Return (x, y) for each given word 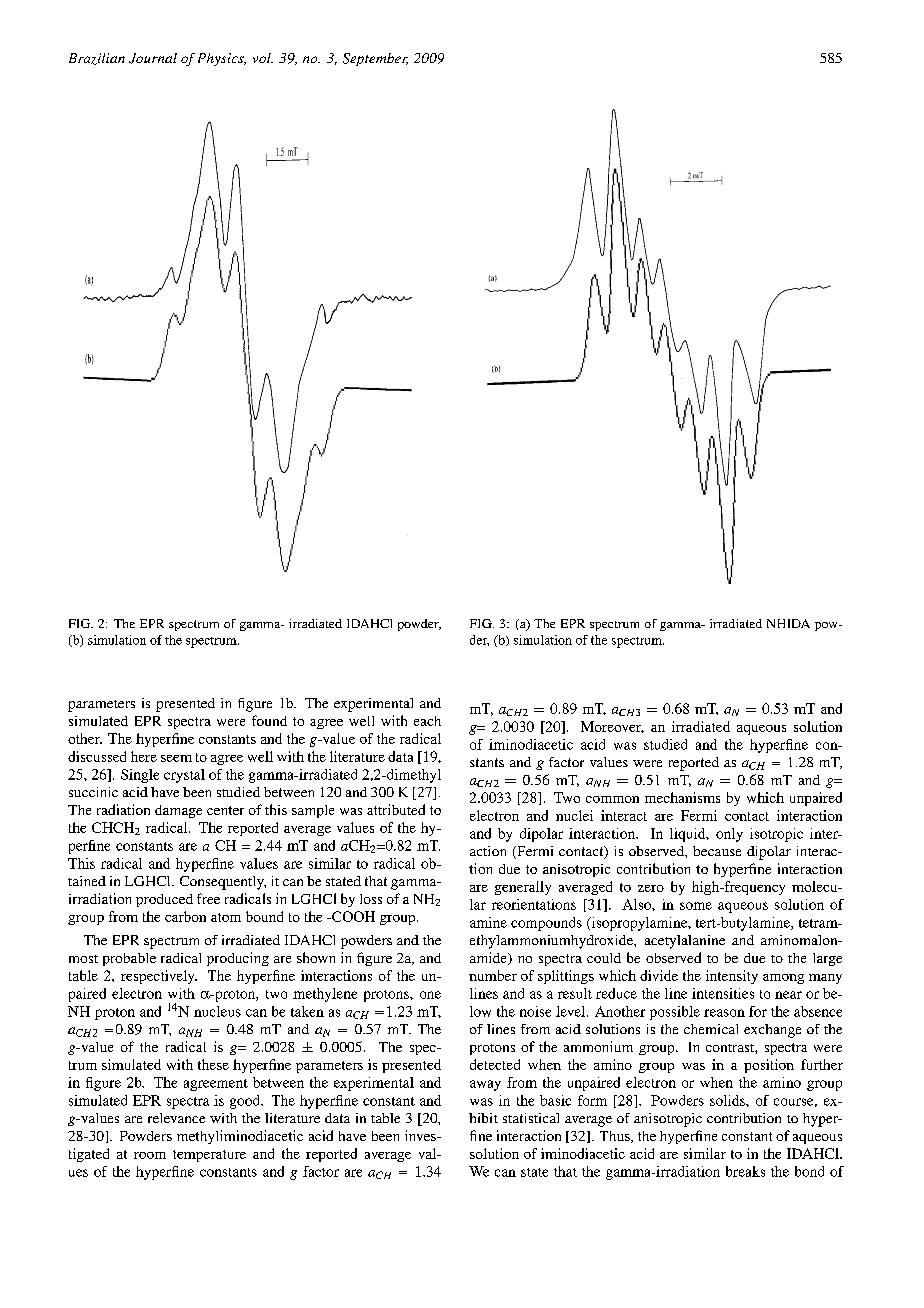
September (375, 59)
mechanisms (682, 797)
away (485, 1085)
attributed (396, 809)
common (612, 799)
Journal (153, 58)
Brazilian (97, 59)
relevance (176, 1118)
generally (523, 888)
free (208, 898)
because (717, 851)
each (427, 721)
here (144, 756)
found (269, 720)
